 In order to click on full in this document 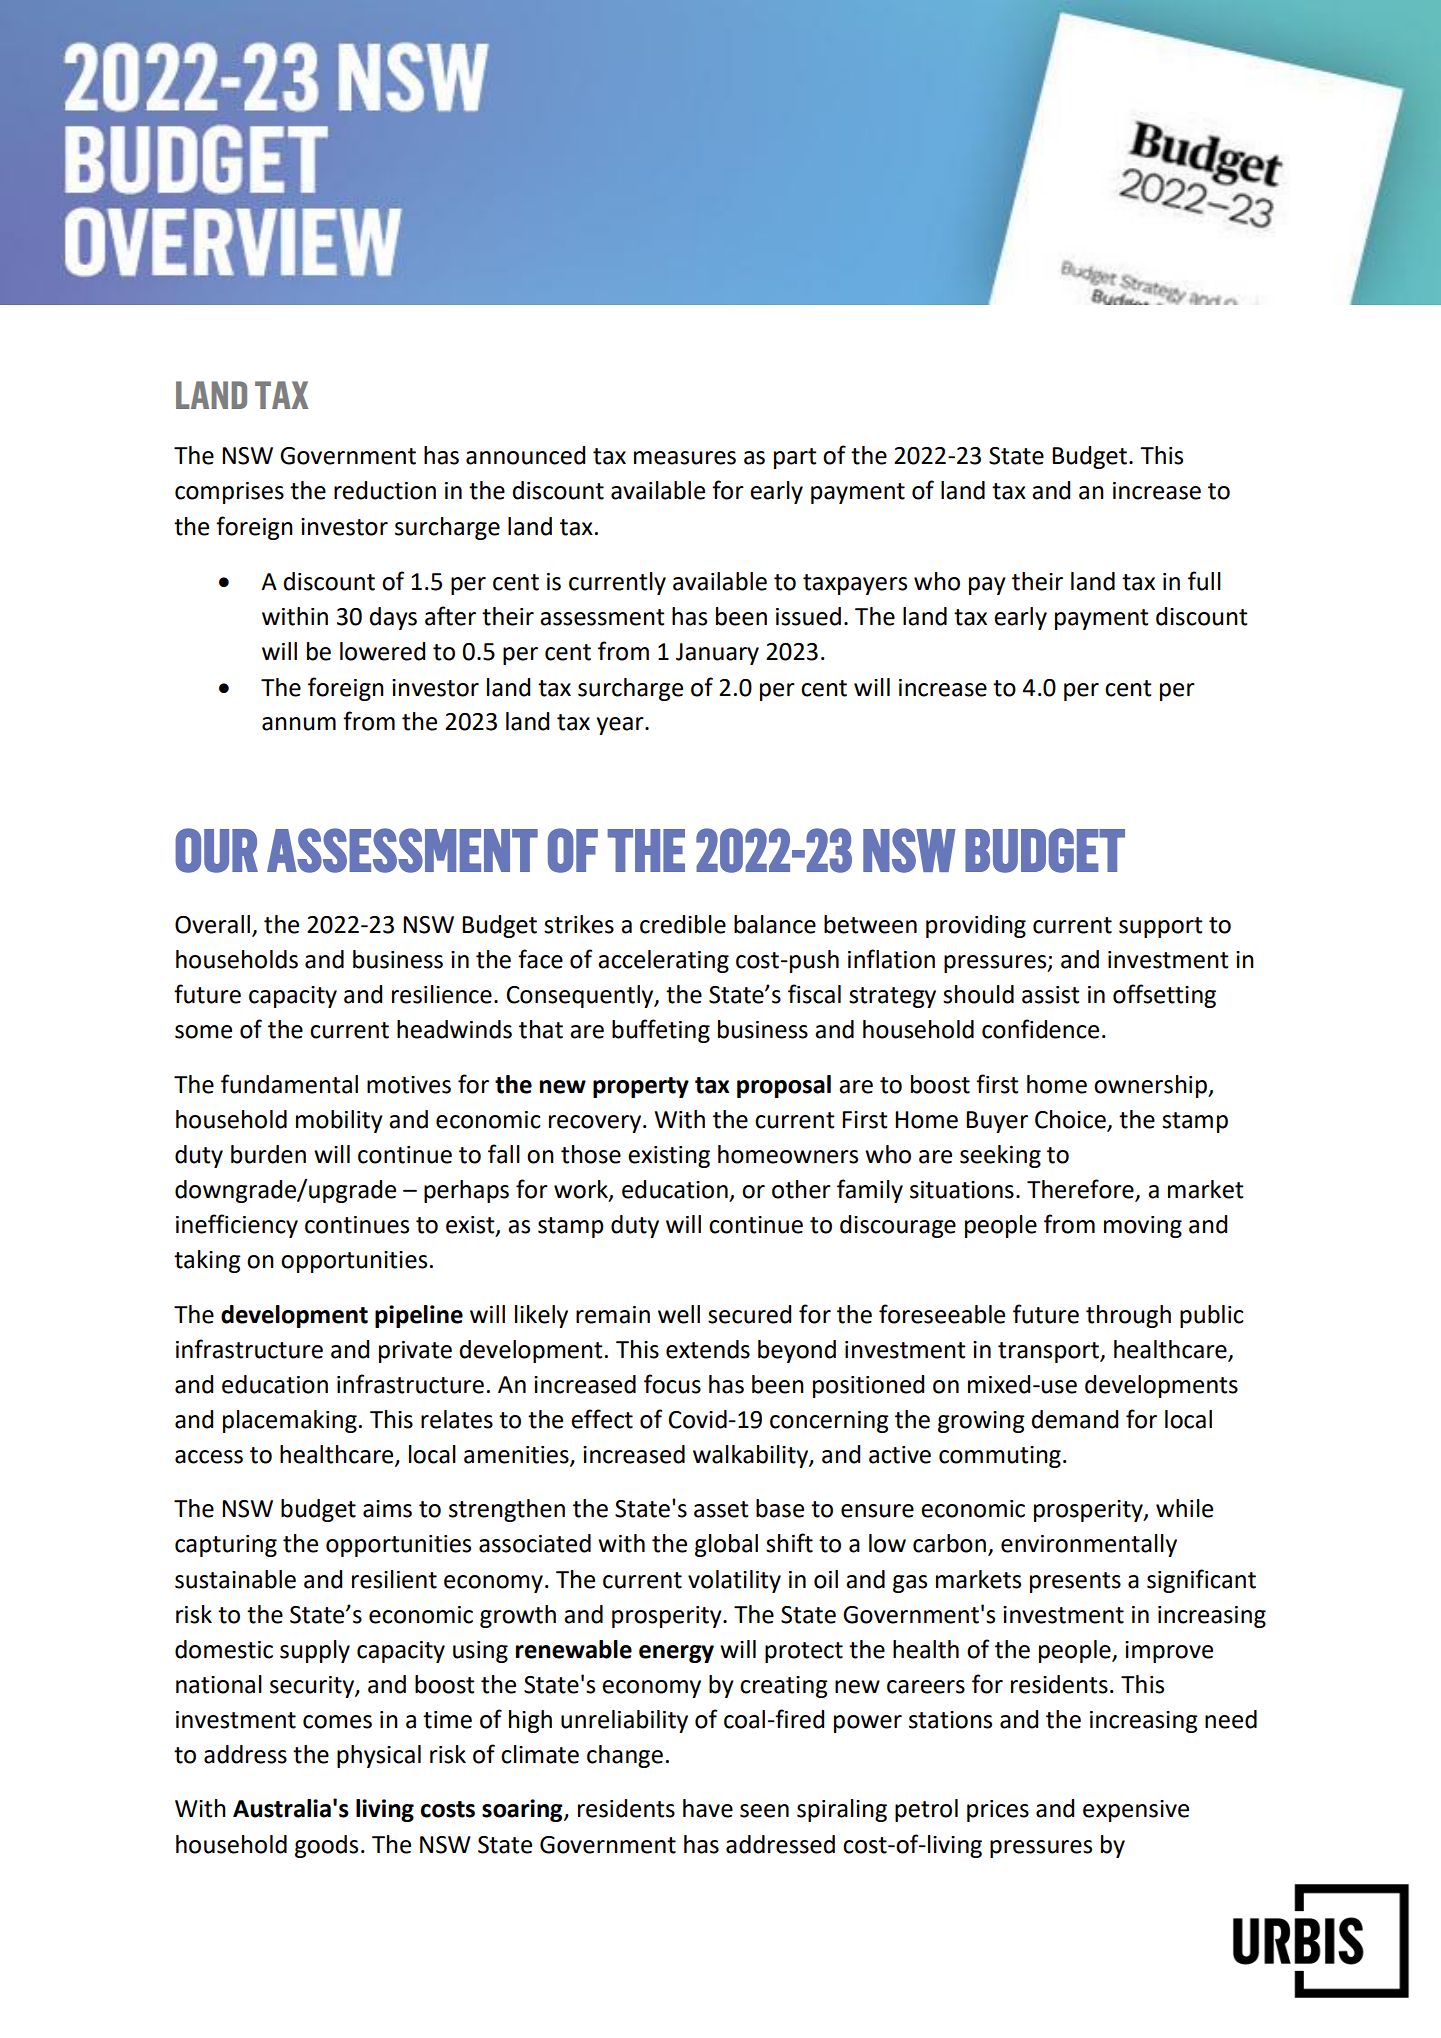, I will do `click(1204, 581)`.
